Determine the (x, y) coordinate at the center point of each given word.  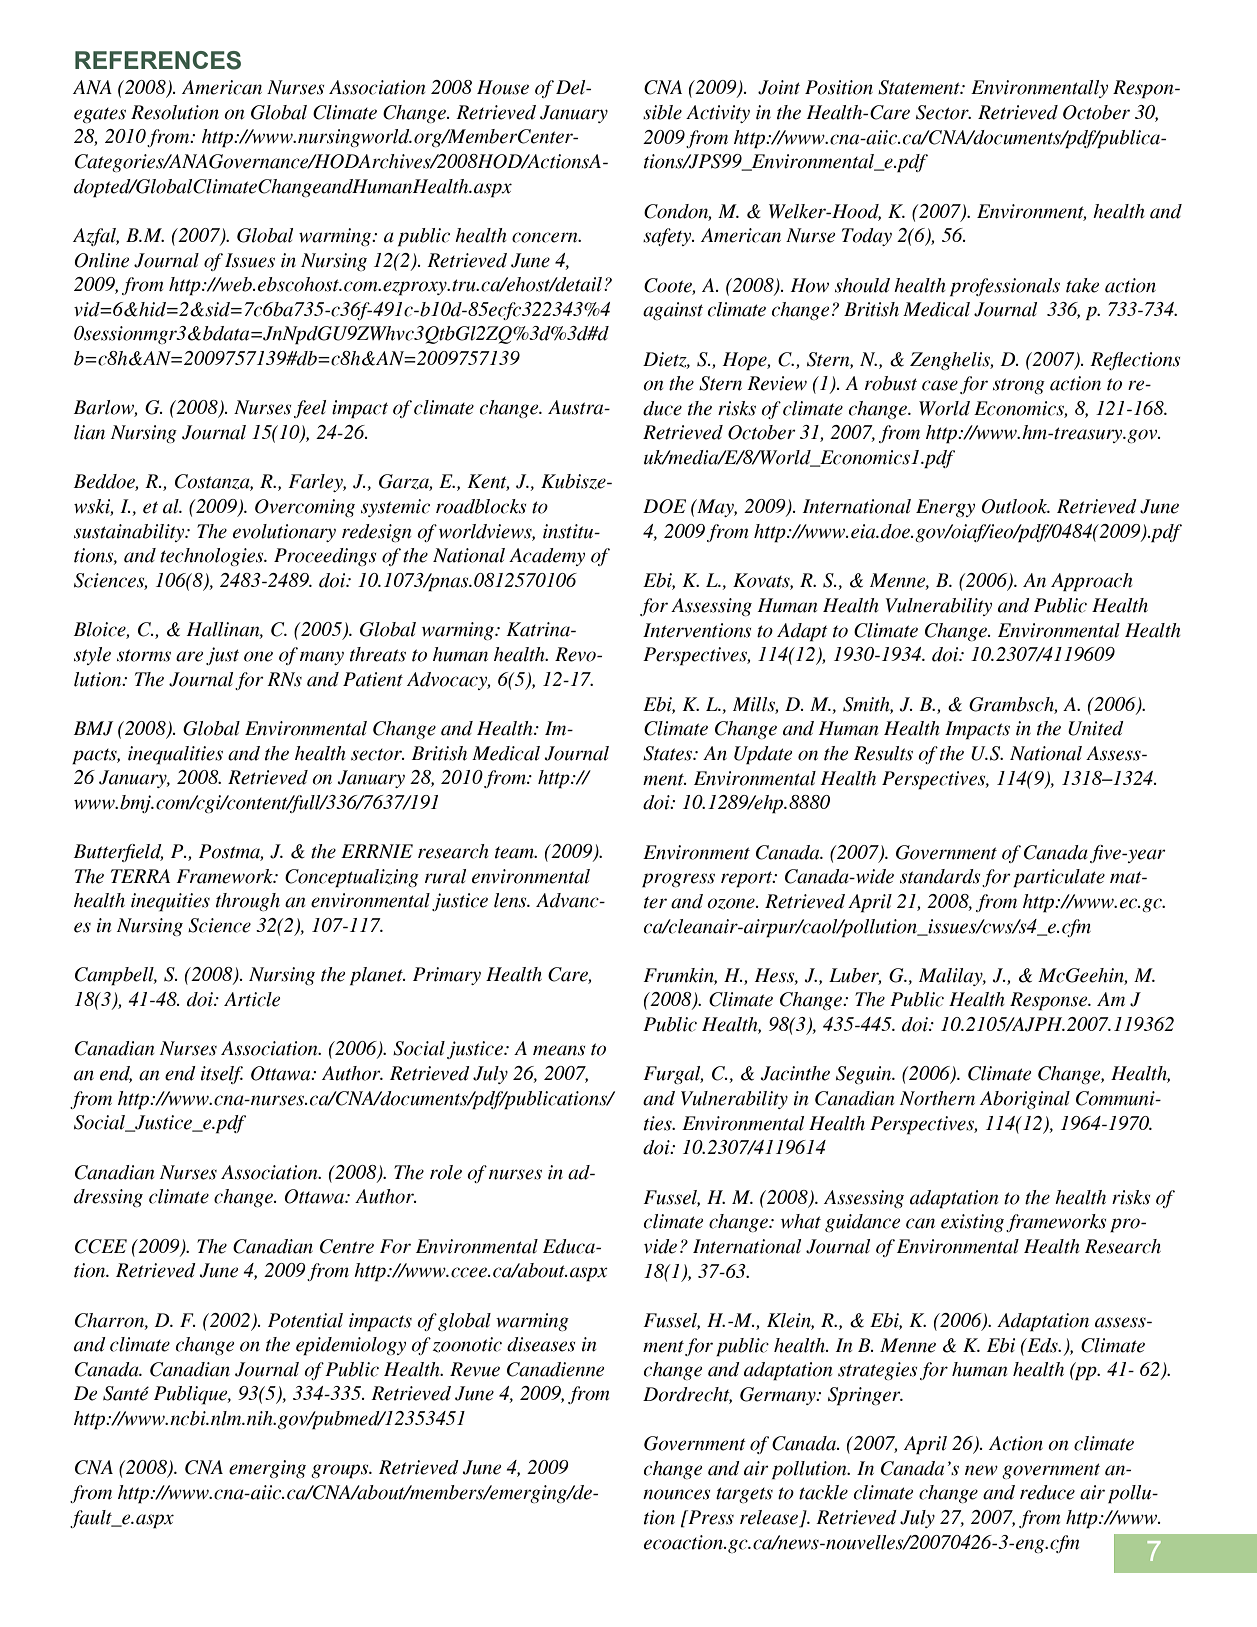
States (669, 753)
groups (341, 1471)
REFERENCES (158, 60)
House (503, 87)
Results (883, 753)
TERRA (140, 876)
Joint (779, 87)
